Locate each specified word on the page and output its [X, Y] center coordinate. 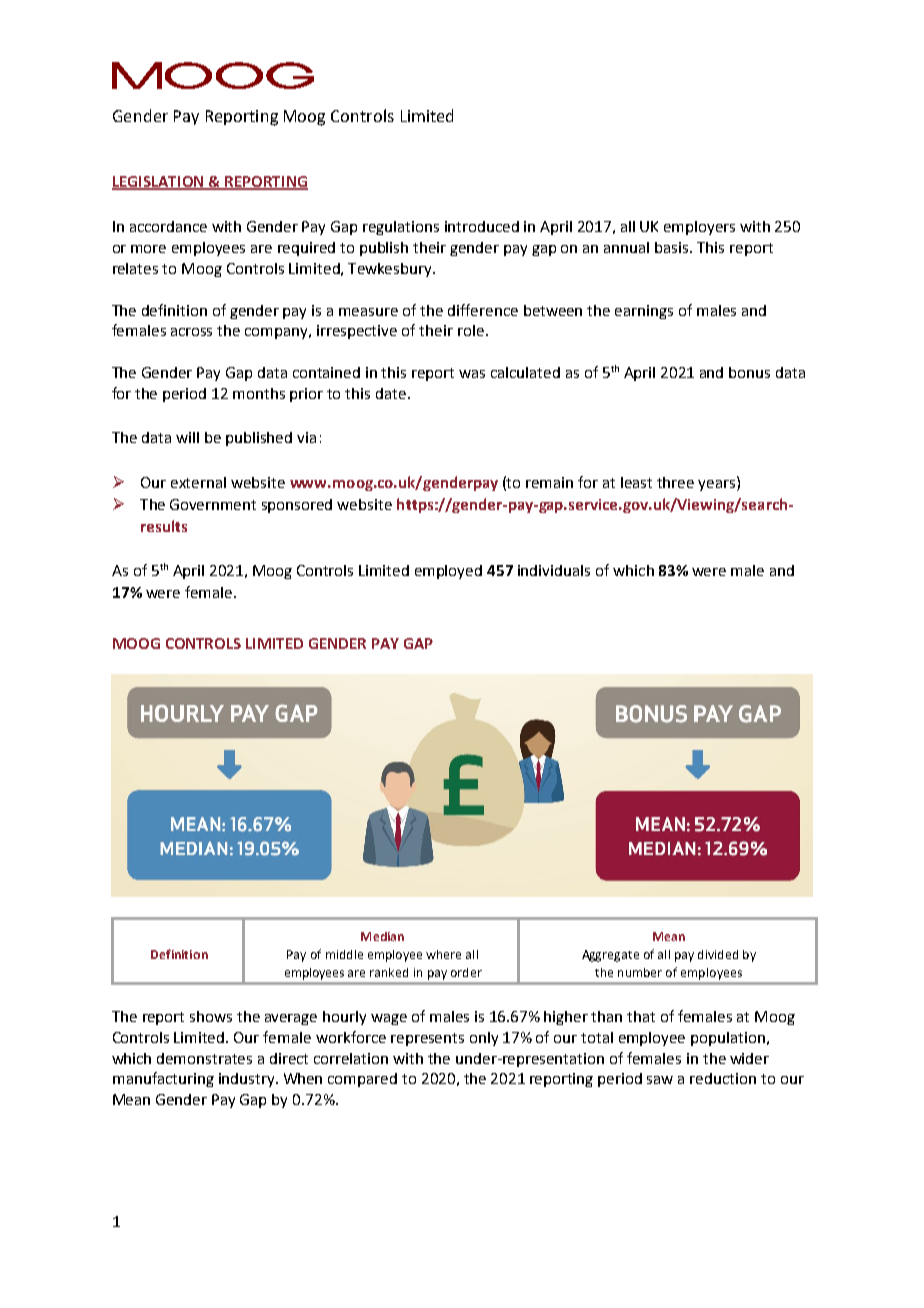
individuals [554, 570]
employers [699, 228]
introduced [482, 226]
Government [213, 504]
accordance [168, 226]
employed [448, 572]
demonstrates [204, 1058]
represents [427, 1039]
